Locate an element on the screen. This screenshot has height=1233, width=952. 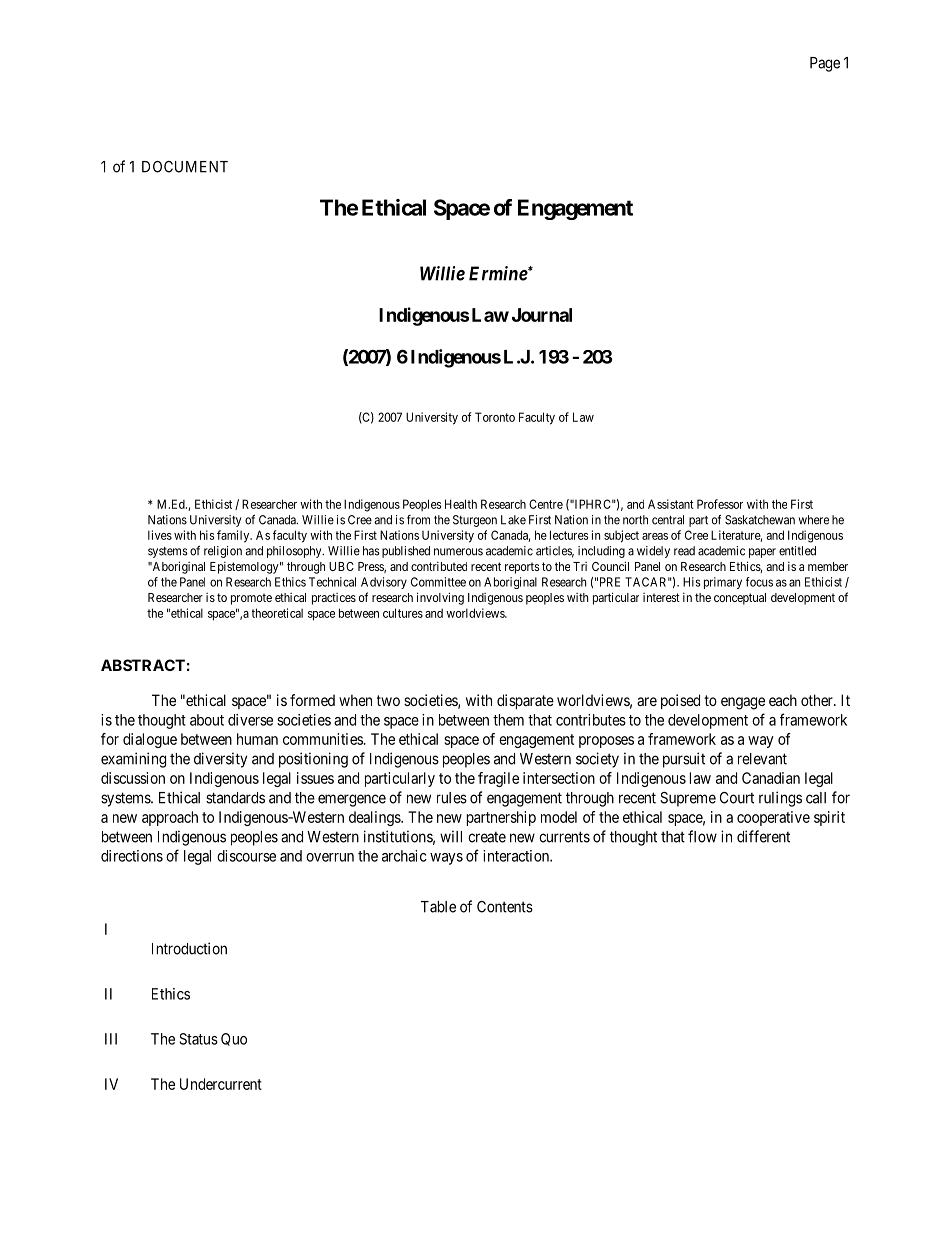
Page is located at coordinates (825, 64).
